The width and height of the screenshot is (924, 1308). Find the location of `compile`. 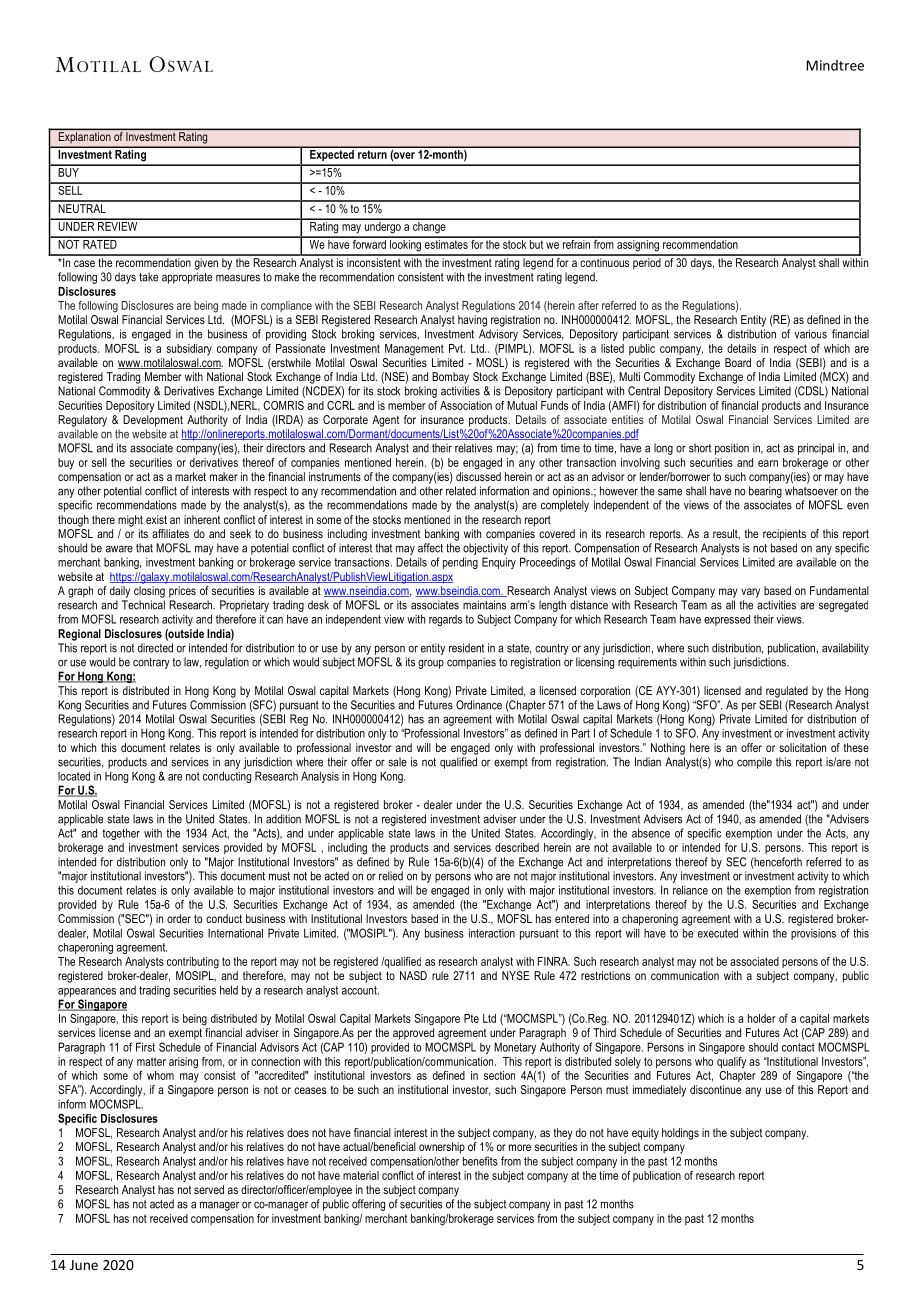

compile is located at coordinates (754, 763).
